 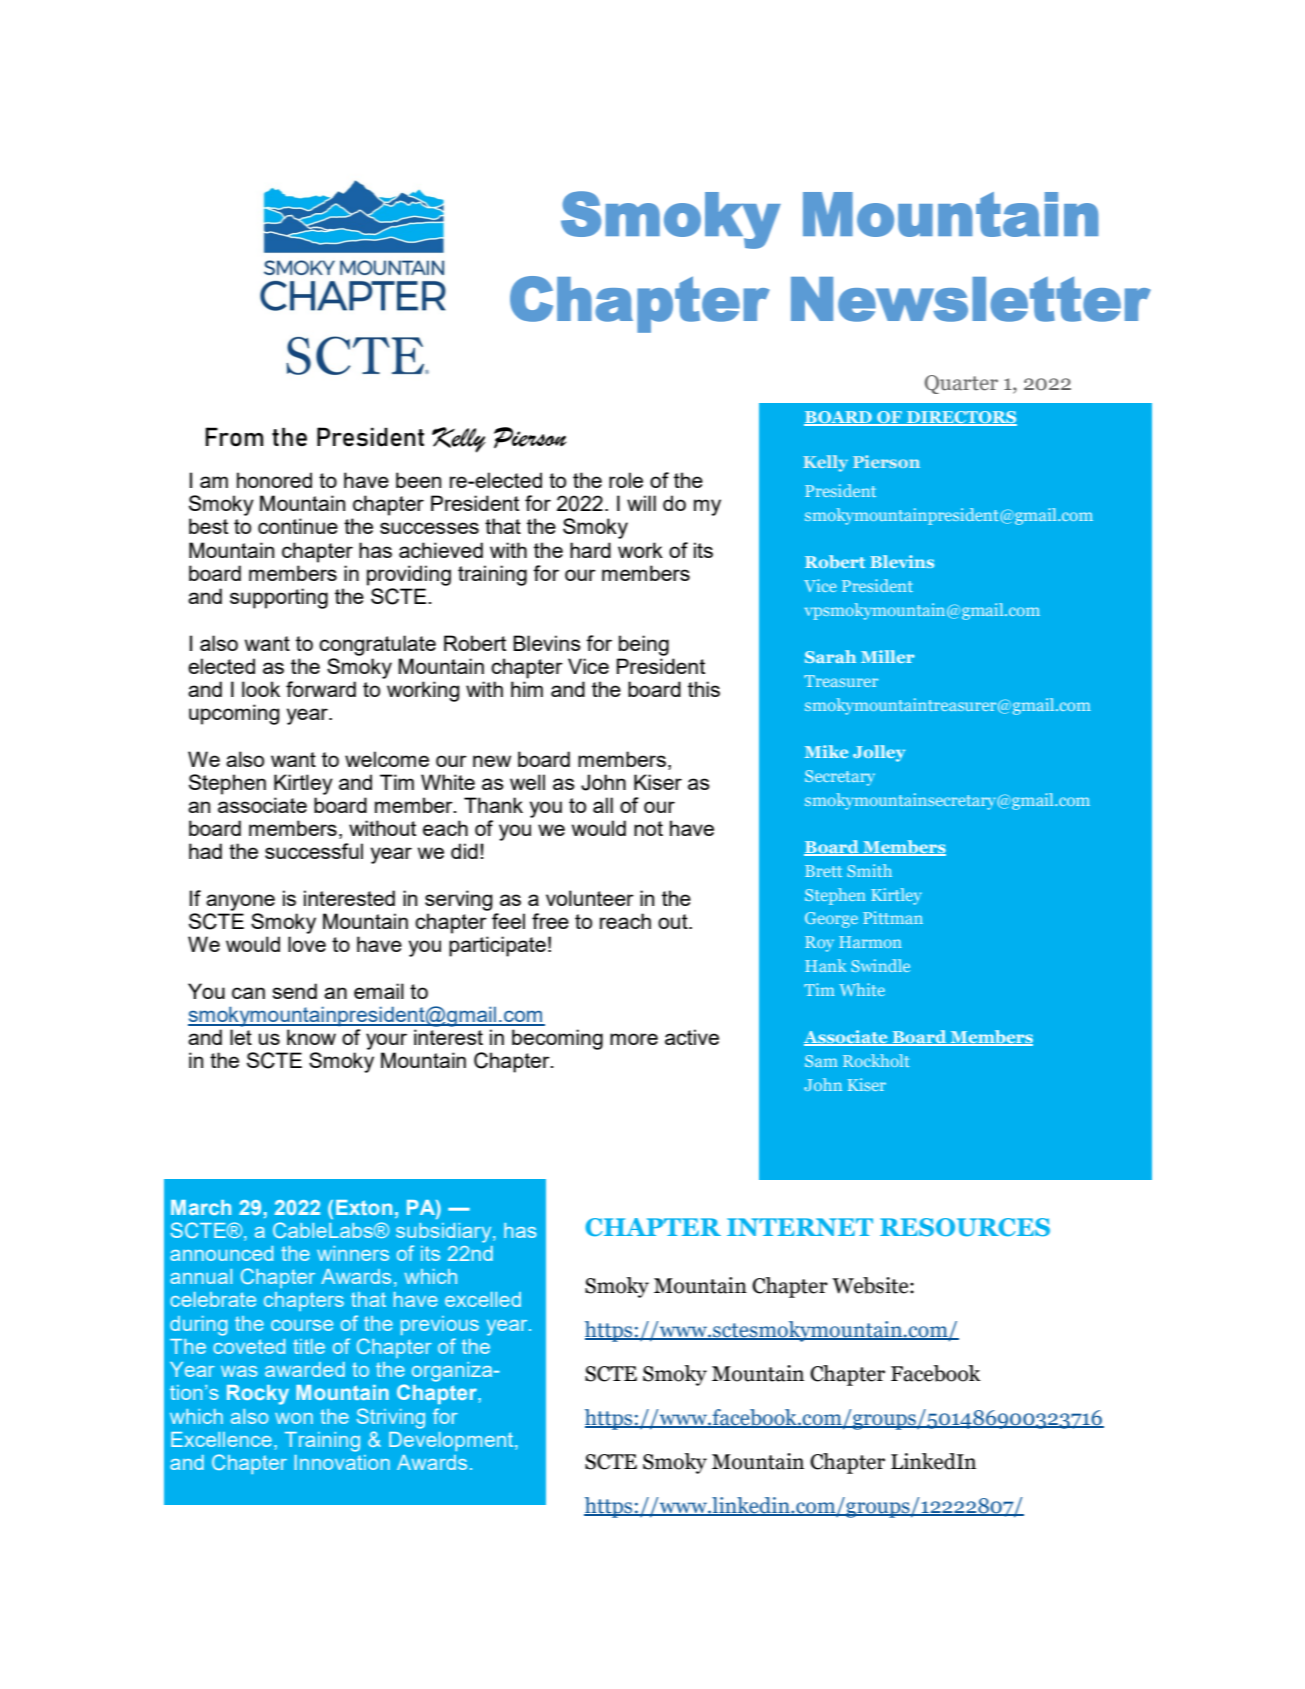 What do you see at coordinates (626, 480) in the image?
I see `role` at bounding box center [626, 480].
